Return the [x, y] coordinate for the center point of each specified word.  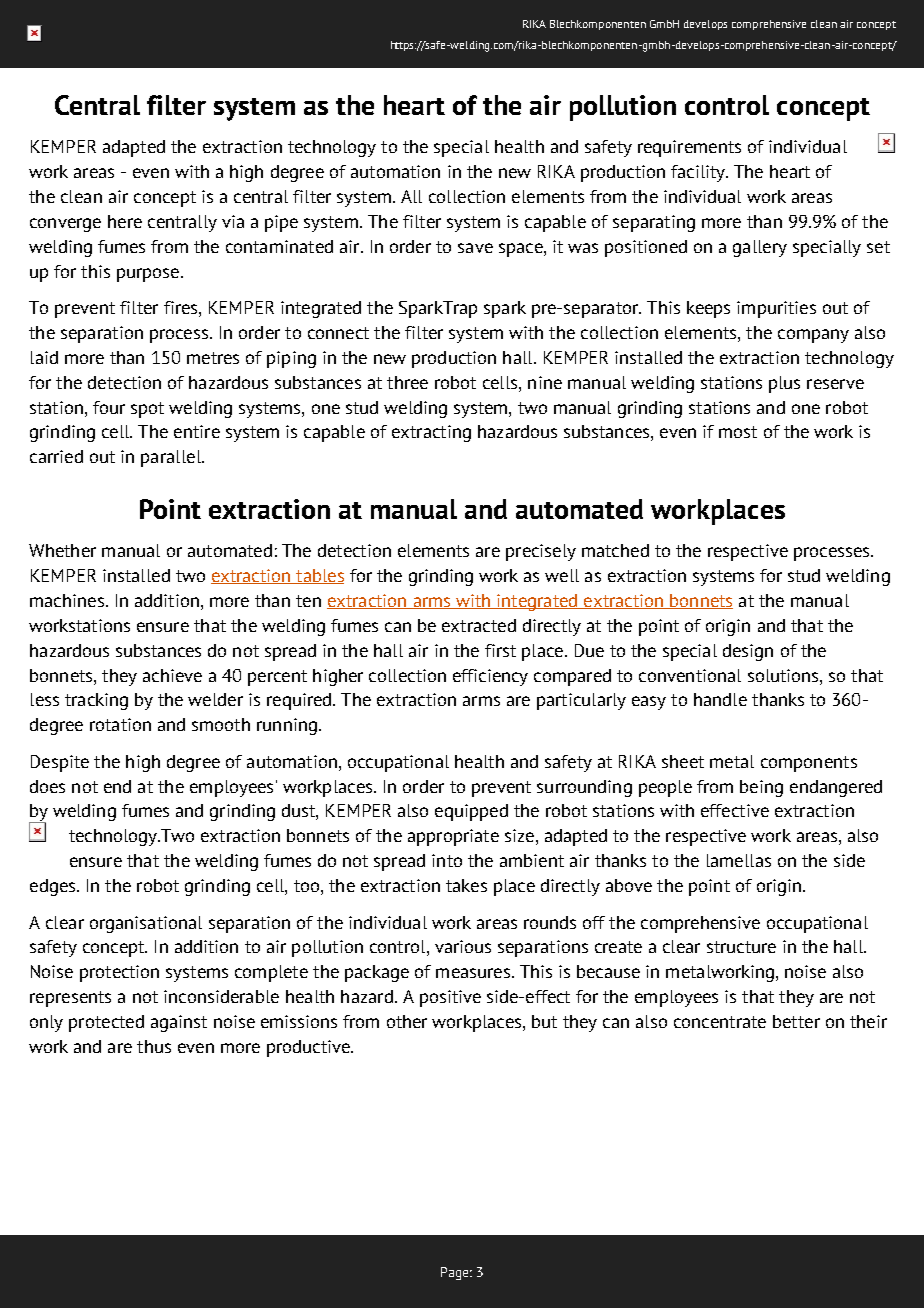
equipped [471, 812]
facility [699, 173]
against [179, 1023]
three [407, 382]
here [125, 221]
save [475, 248]
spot [147, 410]
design [748, 652]
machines [67, 600]
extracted [479, 625]
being [761, 788]
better [796, 1021]
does [47, 786]
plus [784, 384]
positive [450, 998]
